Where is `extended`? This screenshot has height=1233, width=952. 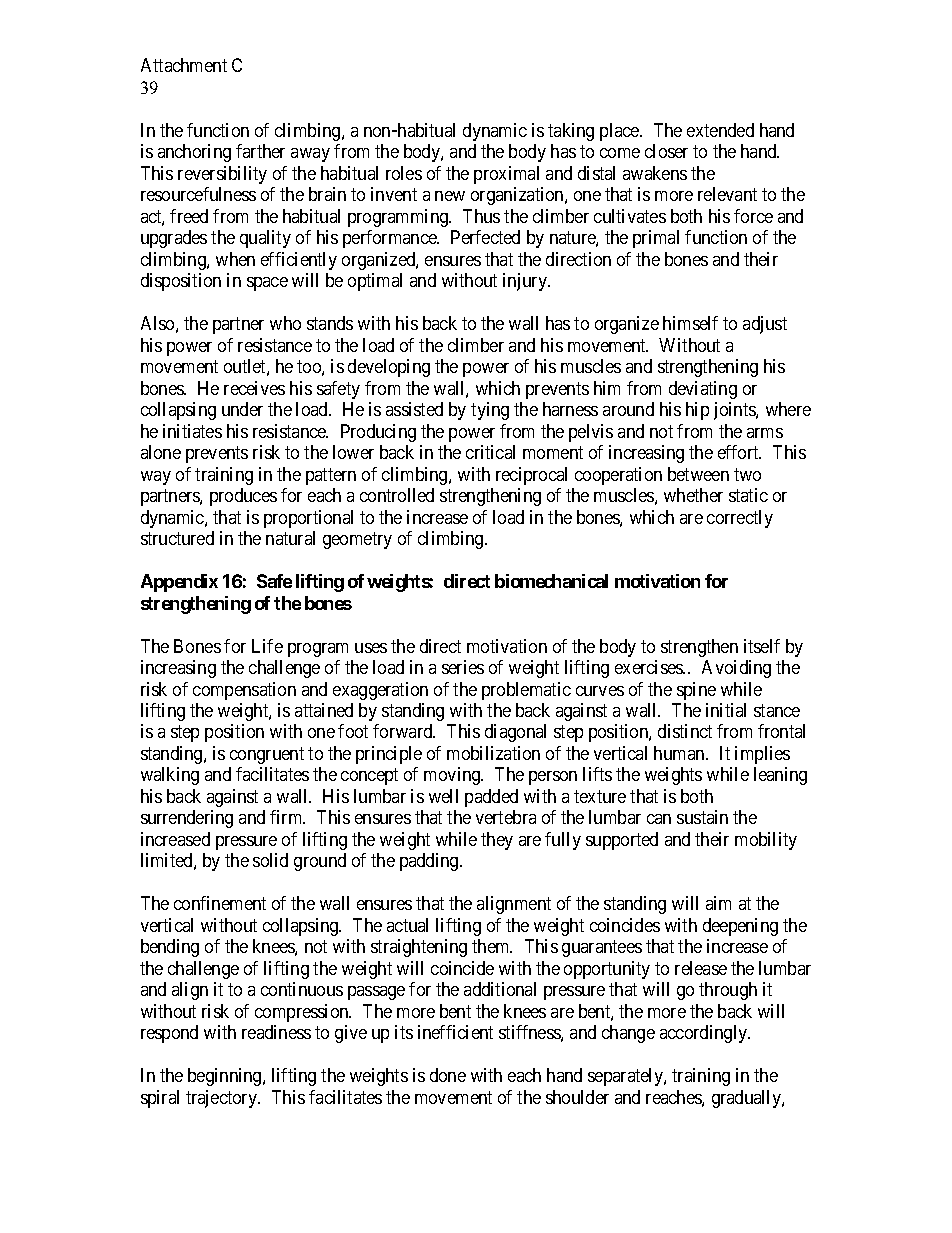 extended is located at coordinates (720, 130).
